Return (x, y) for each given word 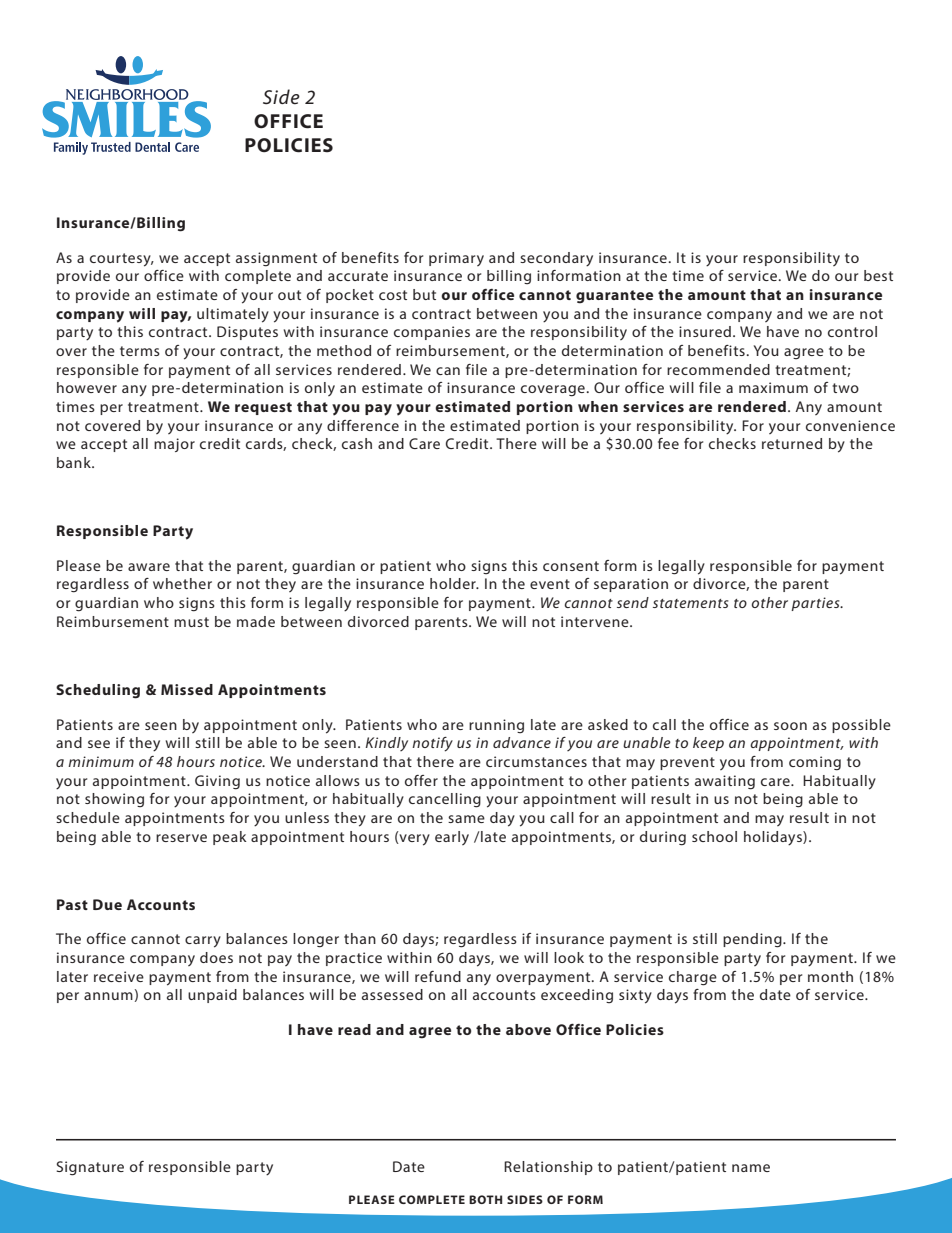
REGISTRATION (289, 145)
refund (438, 976)
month (830, 976)
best (878, 275)
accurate (358, 276)
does (216, 957)
